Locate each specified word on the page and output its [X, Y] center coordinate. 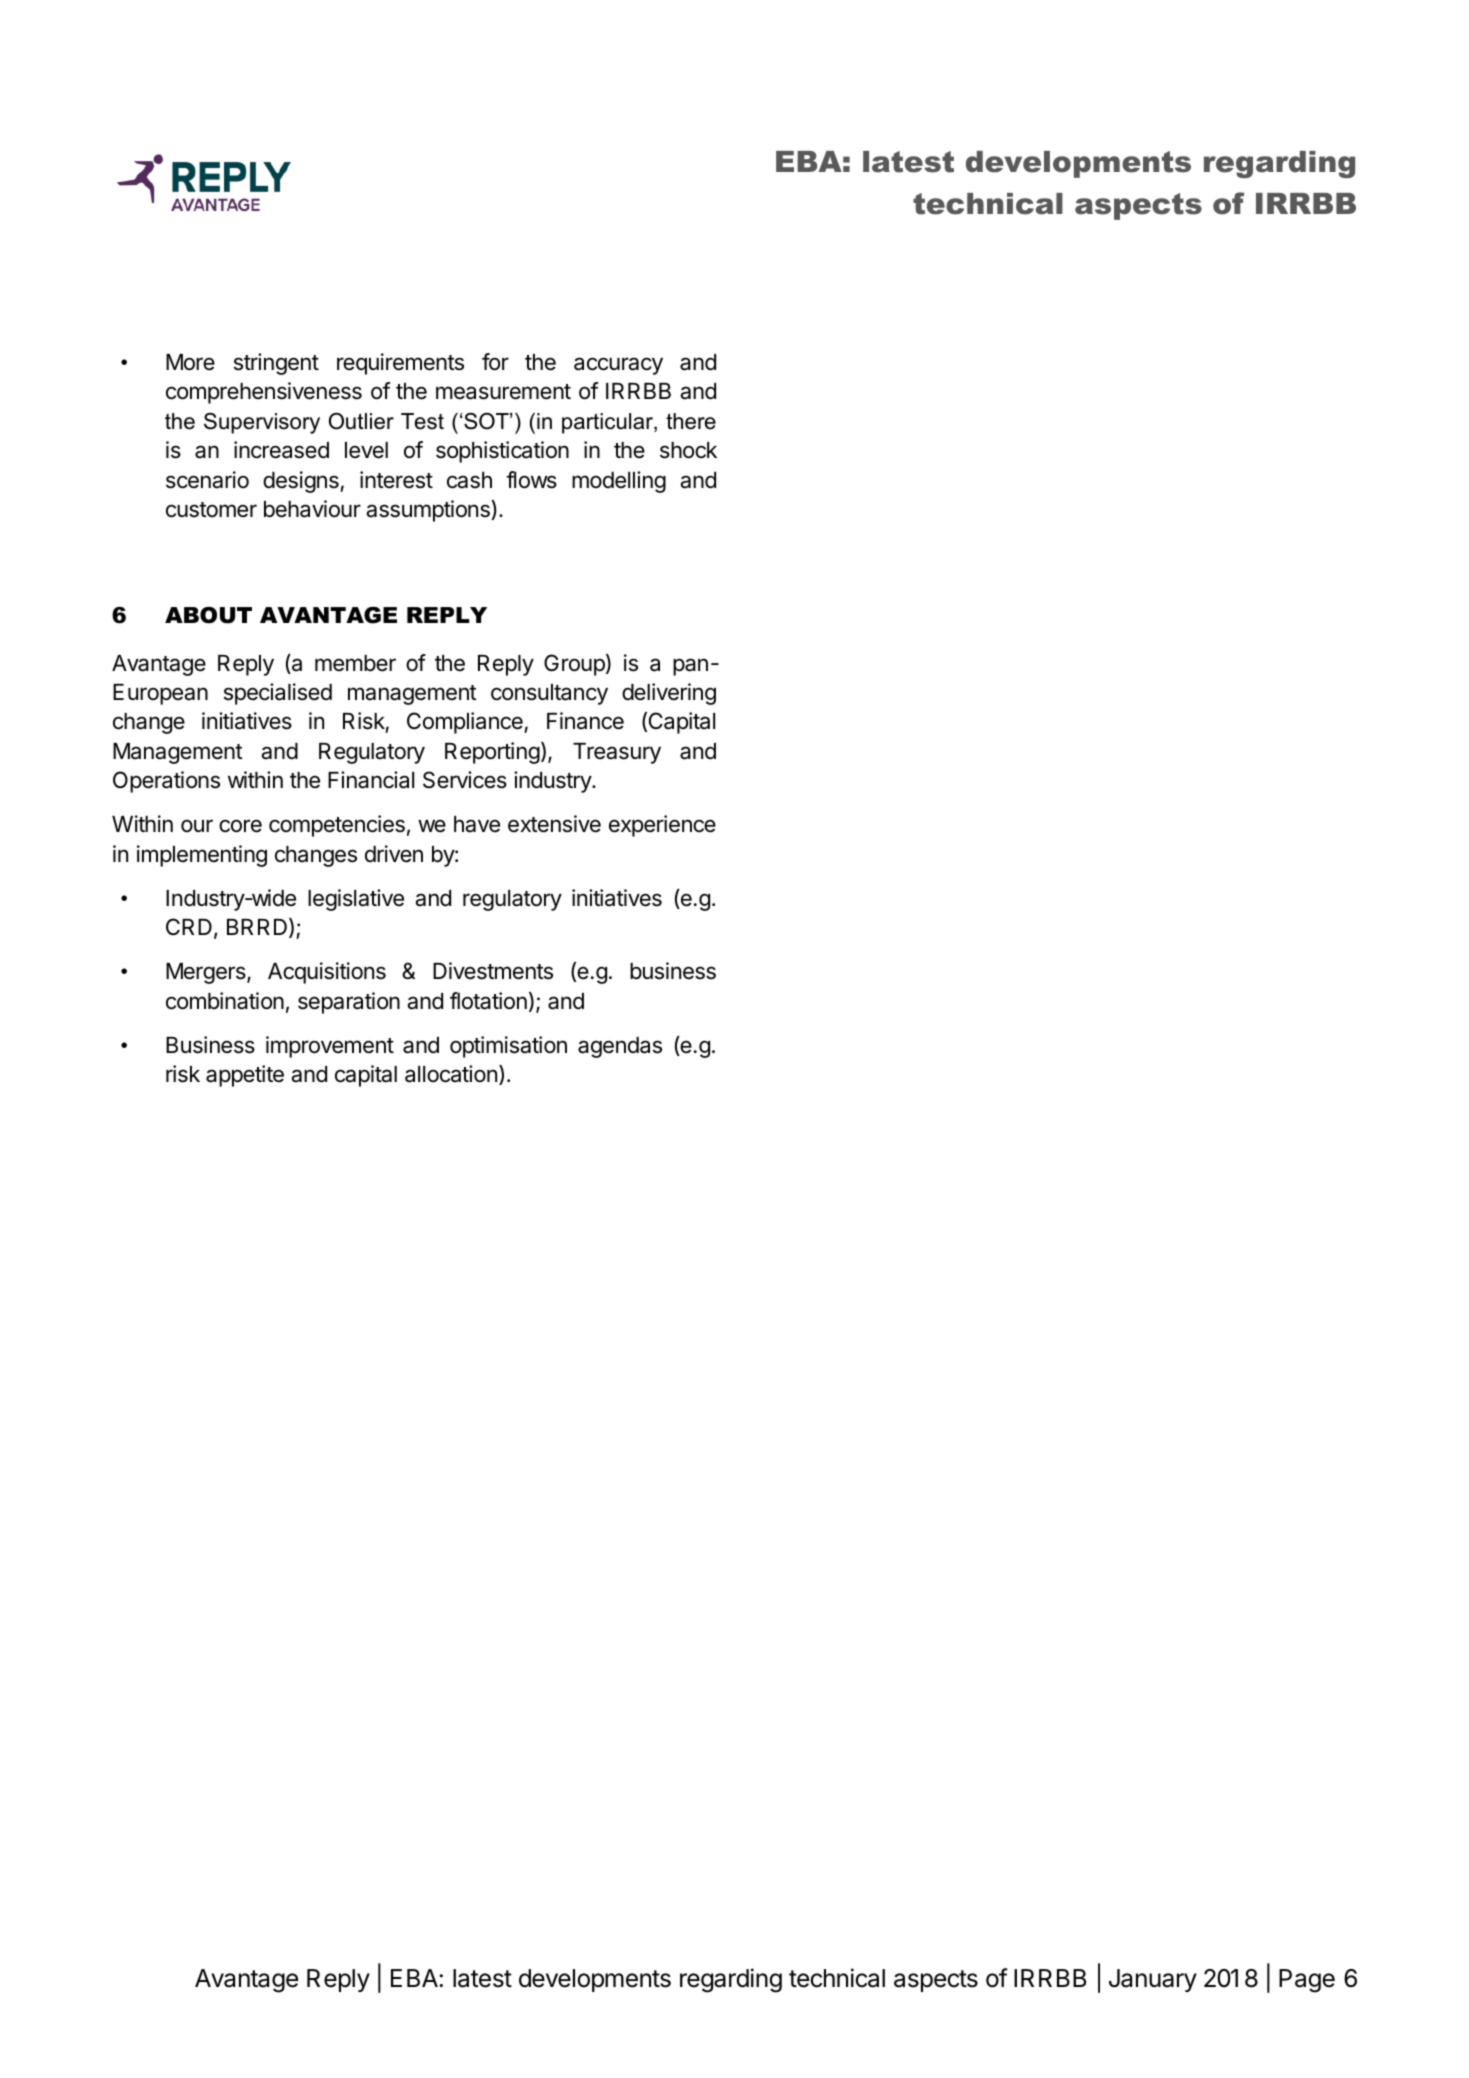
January [1153, 1980]
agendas [620, 1047]
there [691, 421]
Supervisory [262, 423]
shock [688, 450]
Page [1307, 1981]
